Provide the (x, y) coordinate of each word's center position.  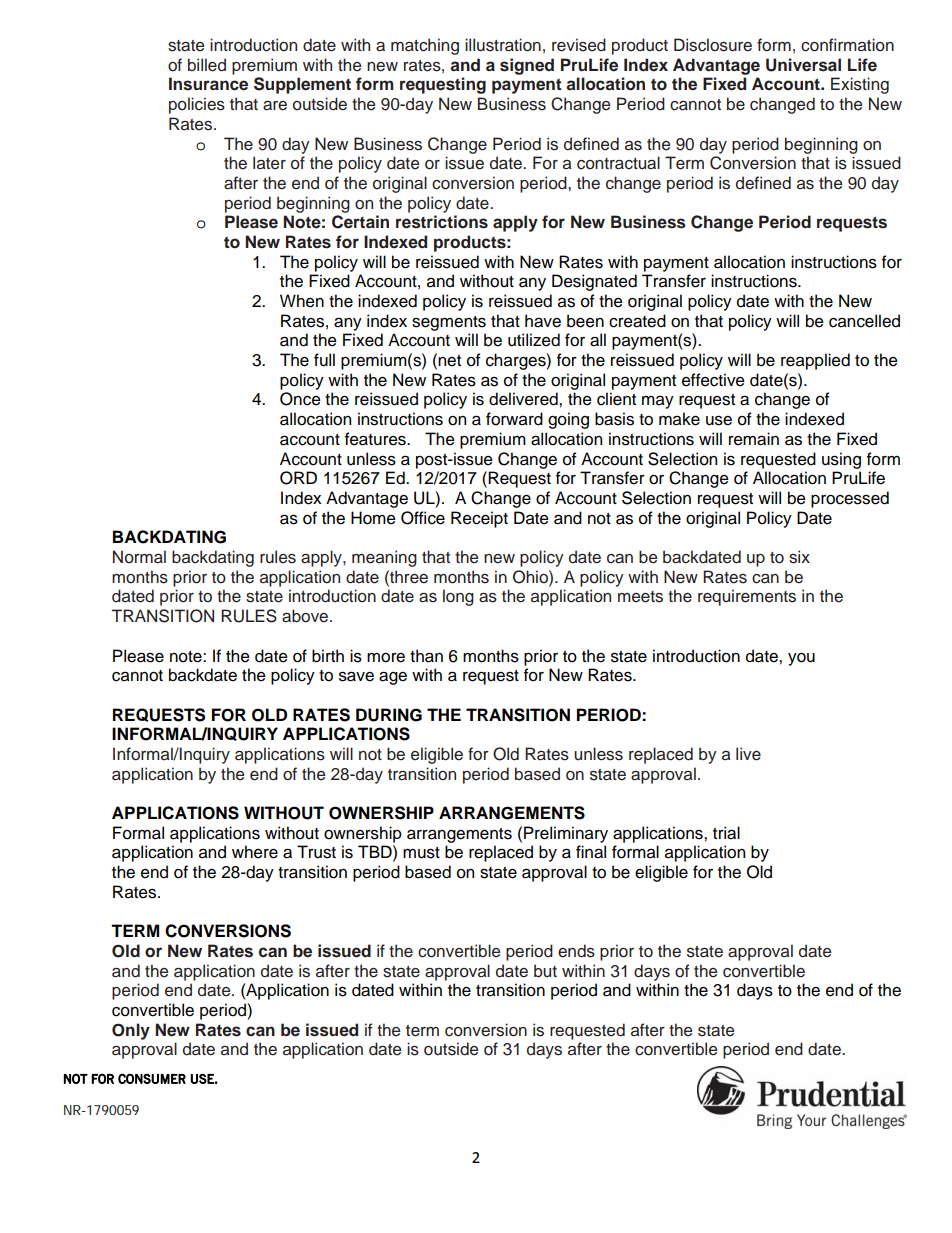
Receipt (479, 519)
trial (726, 833)
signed (527, 66)
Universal (803, 65)
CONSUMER (152, 1078)
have (543, 321)
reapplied (815, 361)
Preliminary (566, 834)
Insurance (208, 84)
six (799, 557)
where (255, 852)
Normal (139, 557)
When (302, 301)
